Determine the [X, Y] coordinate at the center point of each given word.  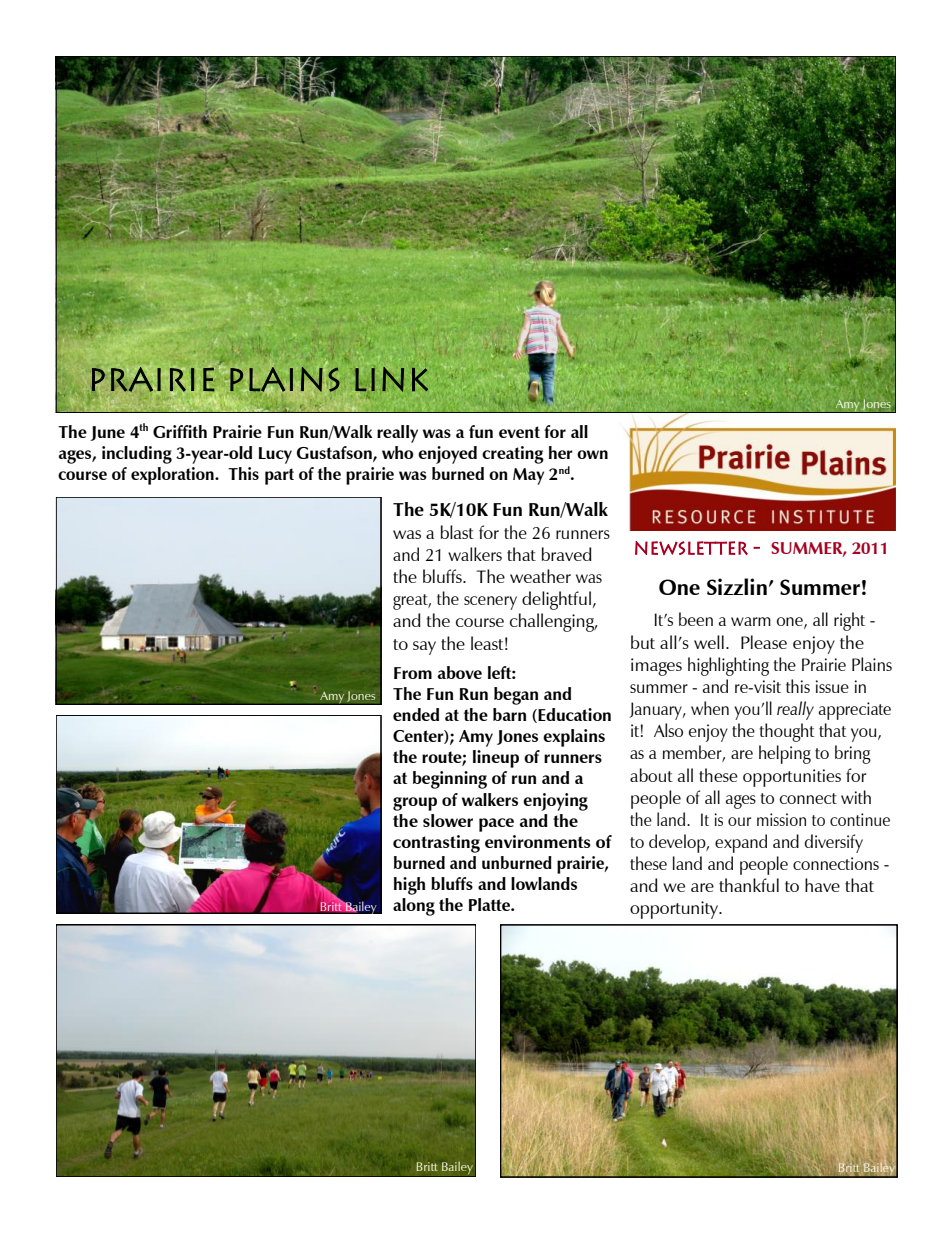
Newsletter [691, 548]
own [592, 454]
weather [540, 576]
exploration [173, 476]
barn [509, 714]
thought [787, 732]
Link [391, 379]
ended [416, 714]
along [414, 907]
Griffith [180, 431]
